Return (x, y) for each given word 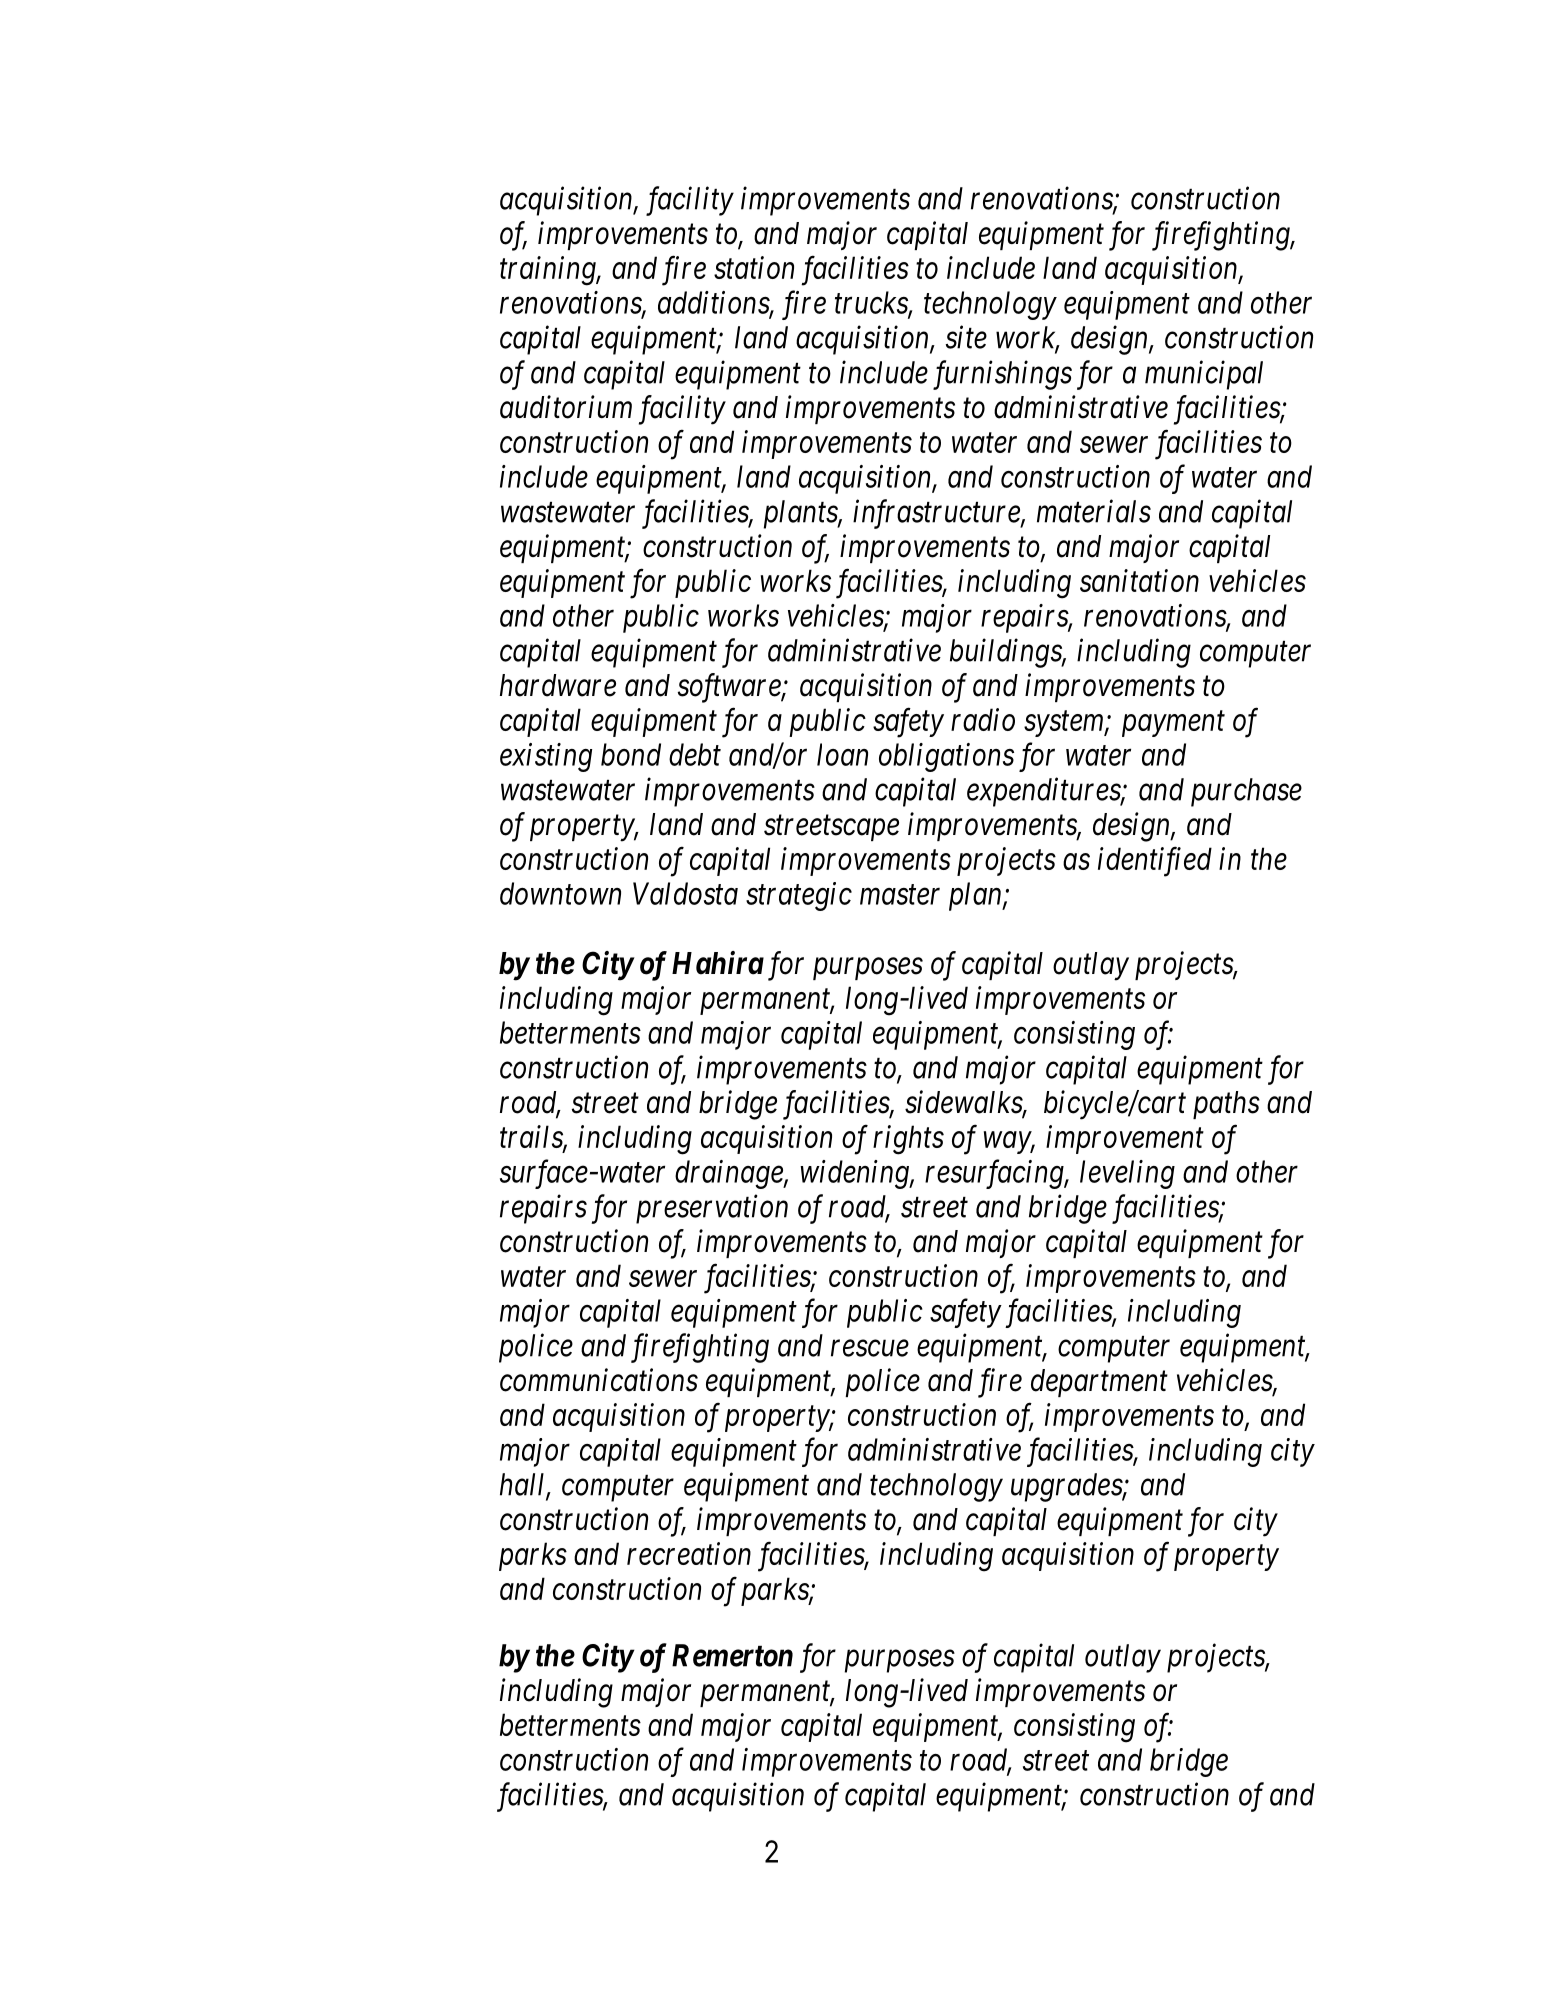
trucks (872, 303)
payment (1173, 724)
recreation (689, 1554)
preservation (712, 1209)
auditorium (566, 407)
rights (908, 1140)
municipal (1204, 375)
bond (631, 754)
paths (1226, 1105)
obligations (946, 757)
